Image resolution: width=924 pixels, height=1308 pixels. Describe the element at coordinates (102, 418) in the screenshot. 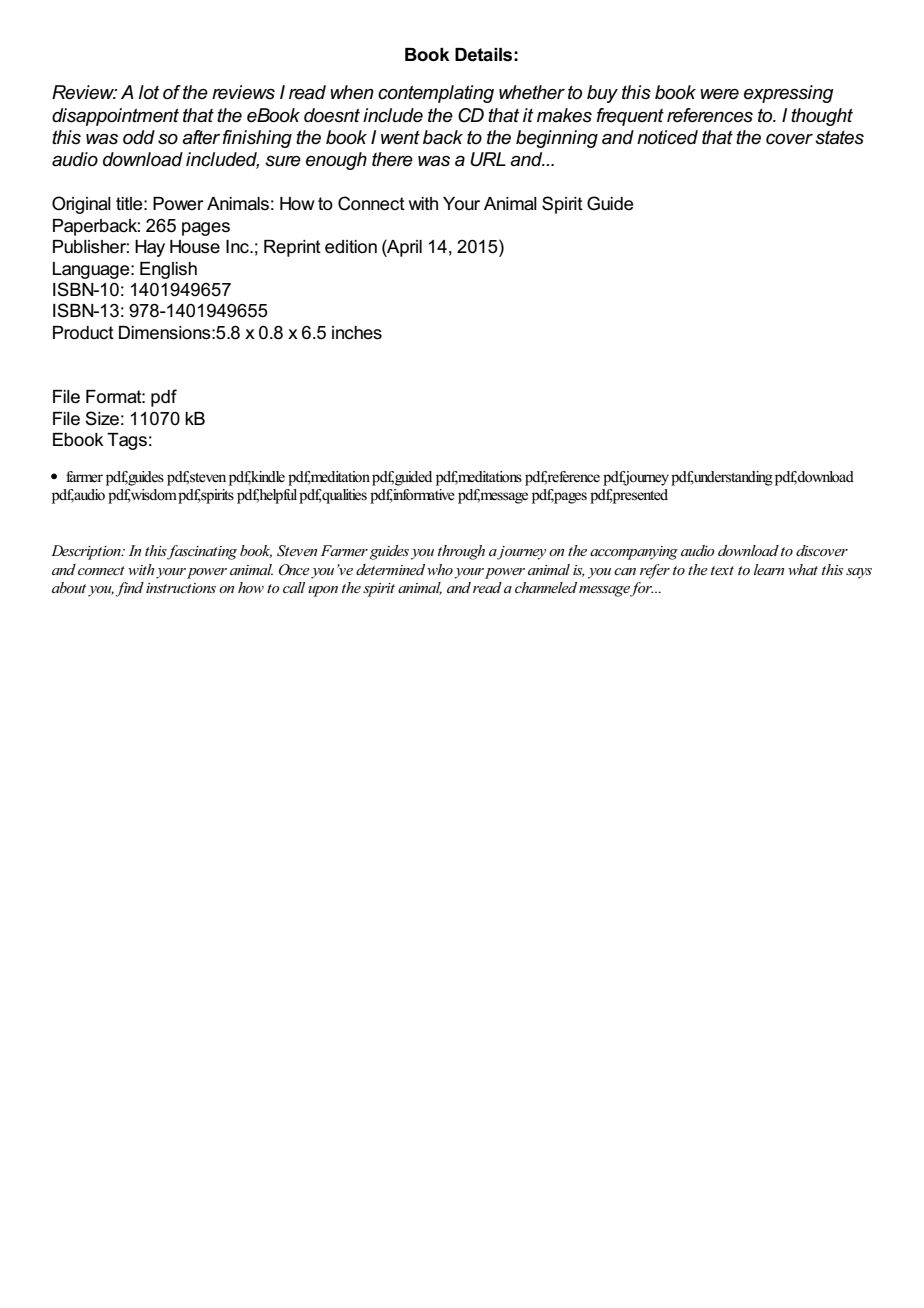

I see `Size` at that location.
